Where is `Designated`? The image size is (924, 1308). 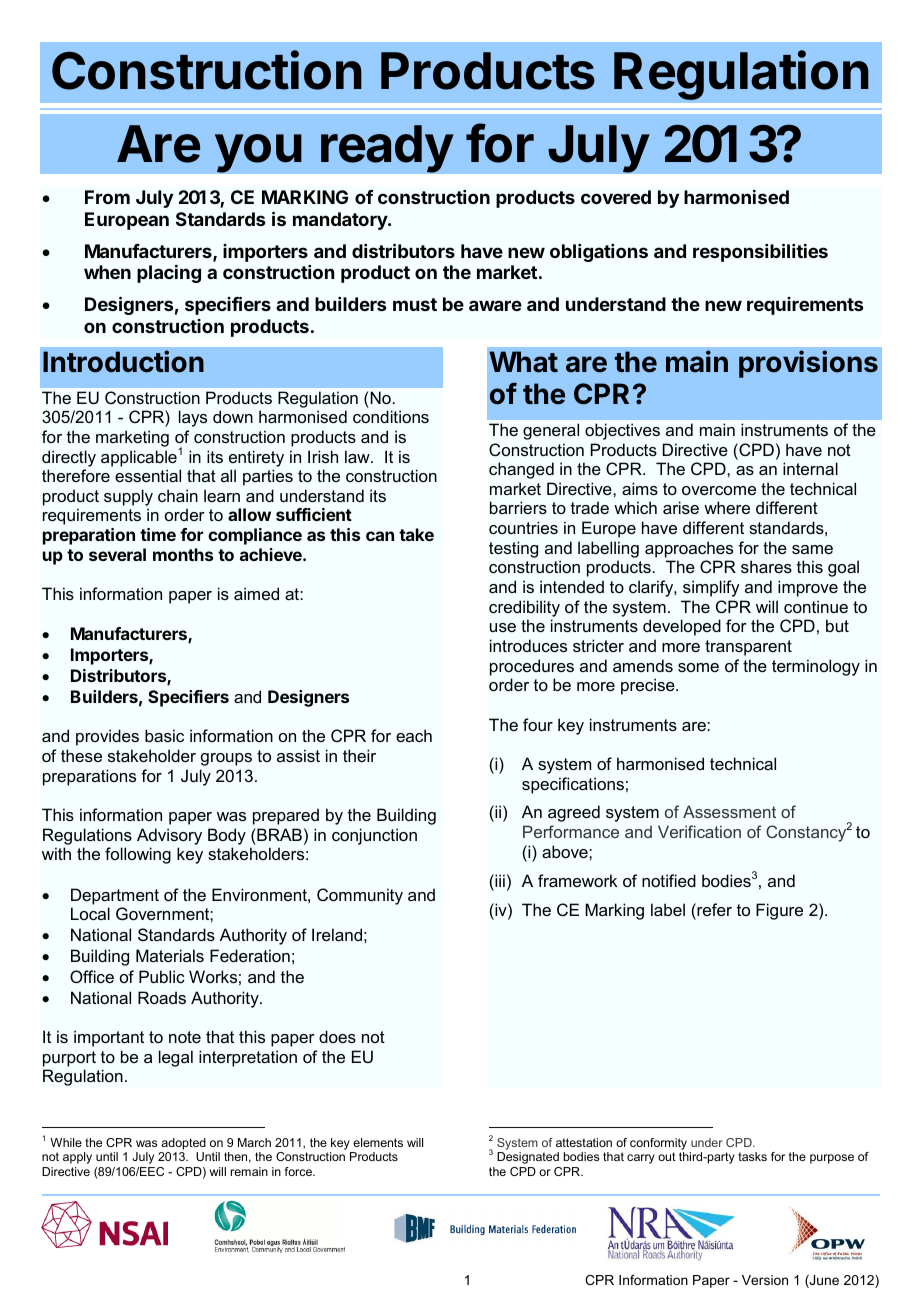
Designated is located at coordinates (528, 1158).
